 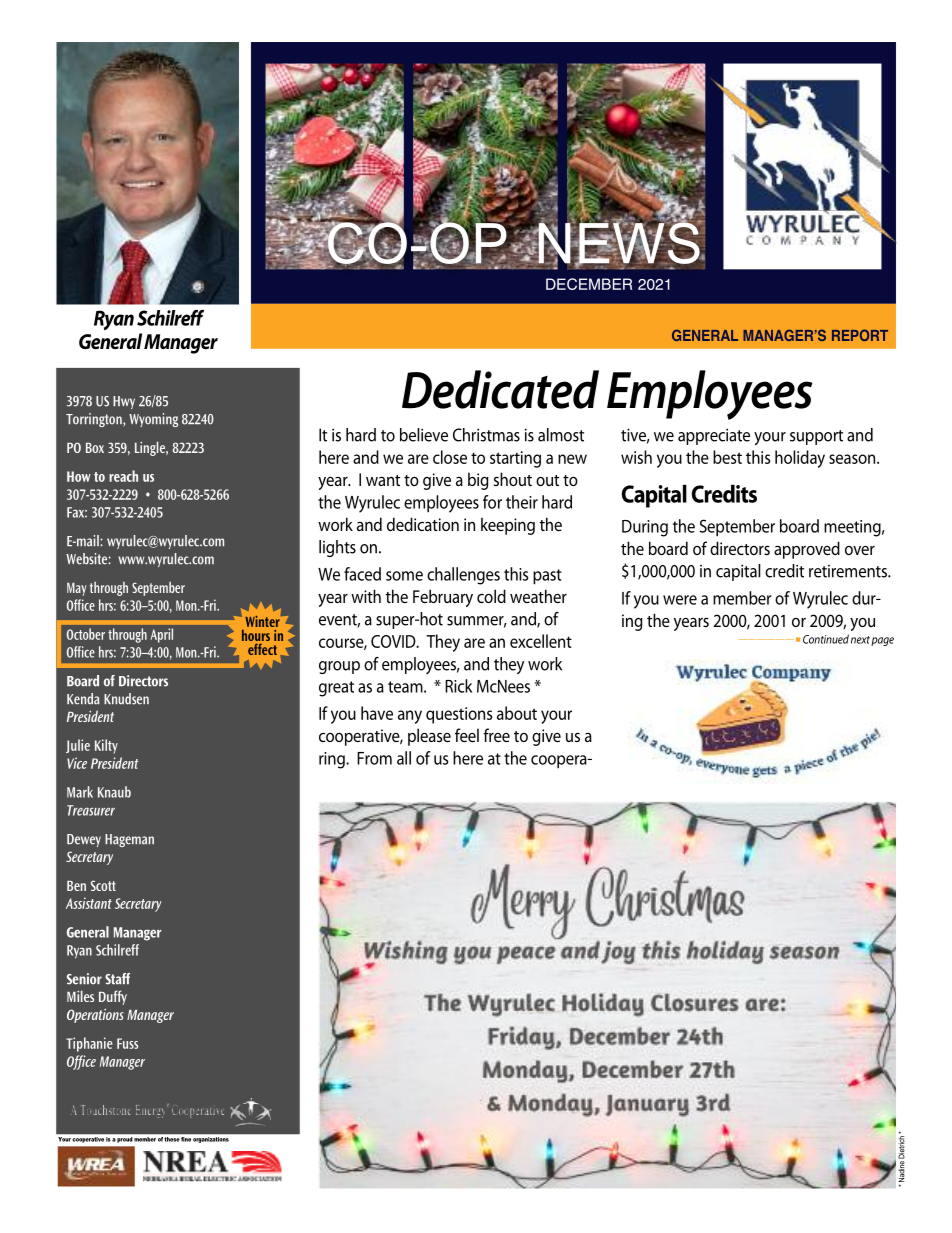 What do you see at coordinates (860, 335) in the screenshot?
I see `REPORT` at bounding box center [860, 335].
